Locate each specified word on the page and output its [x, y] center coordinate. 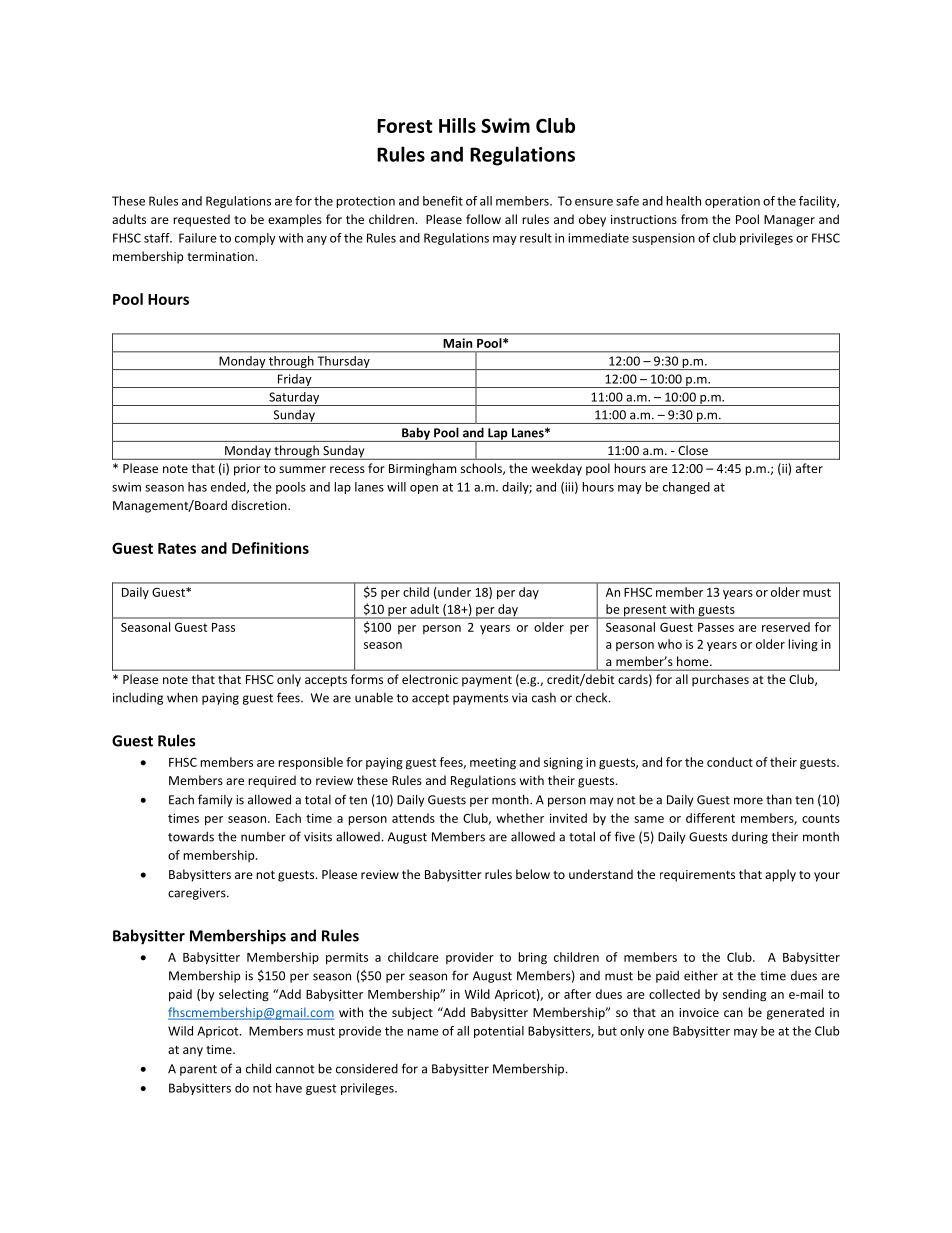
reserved [786, 627]
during [750, 838]
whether [520, 818]
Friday [294, 381]
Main [458, 343]
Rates [177, 548]
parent [198, 1070]
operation [732, 202]
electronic [430, 679]
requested [201, 220]
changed [686, 488]
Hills [457, 125]
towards [191, 837]
